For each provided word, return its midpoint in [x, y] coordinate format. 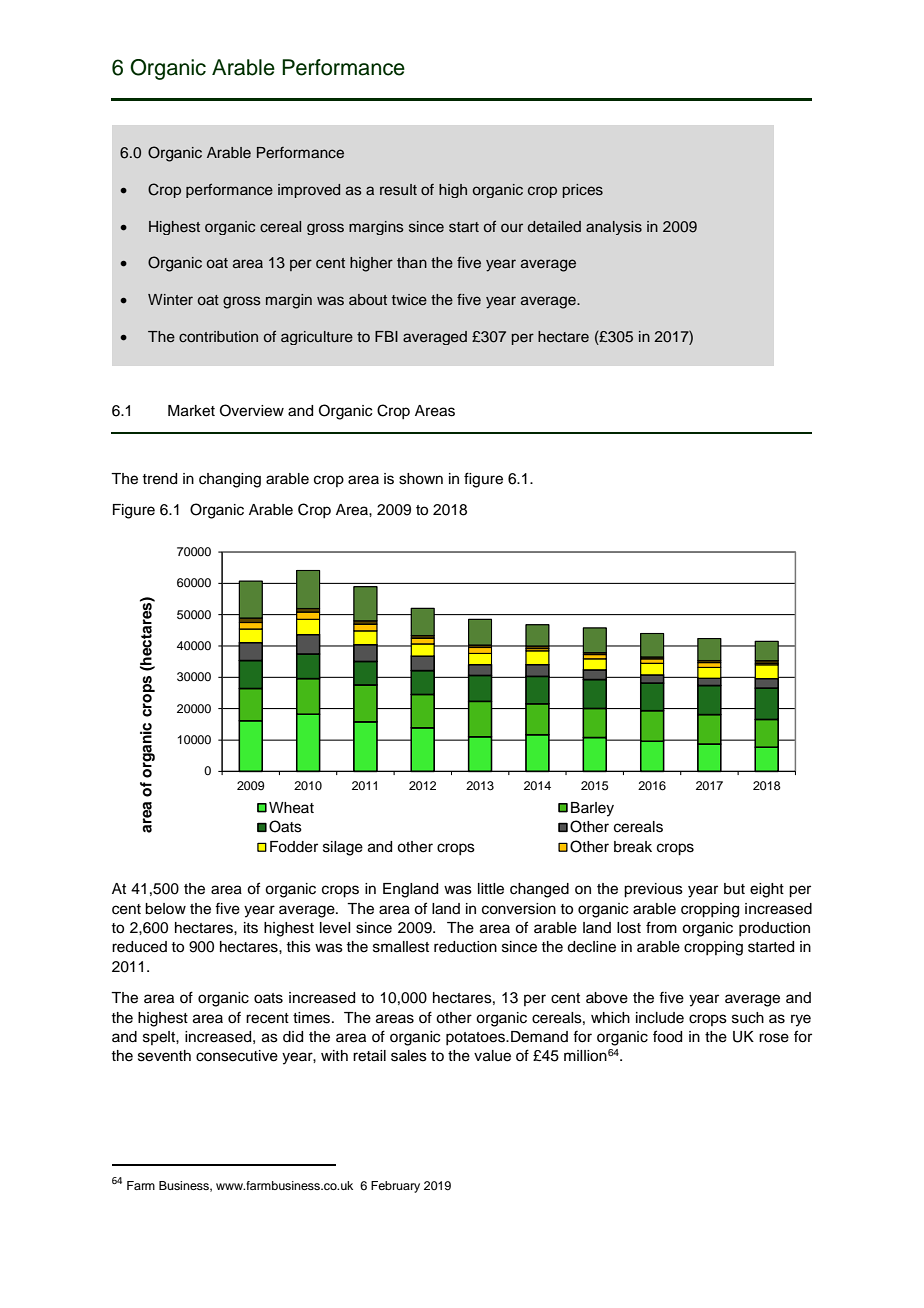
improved [309, 191]
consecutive [237, 1056]
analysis [614, 228]
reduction [465, 947]
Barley [592, 809]
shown [421, 479]
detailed [554, 227]
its [251, 928]
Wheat [291, 808]
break [633, 847]
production [774, 929]
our [512, 227]
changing [230, 480]
